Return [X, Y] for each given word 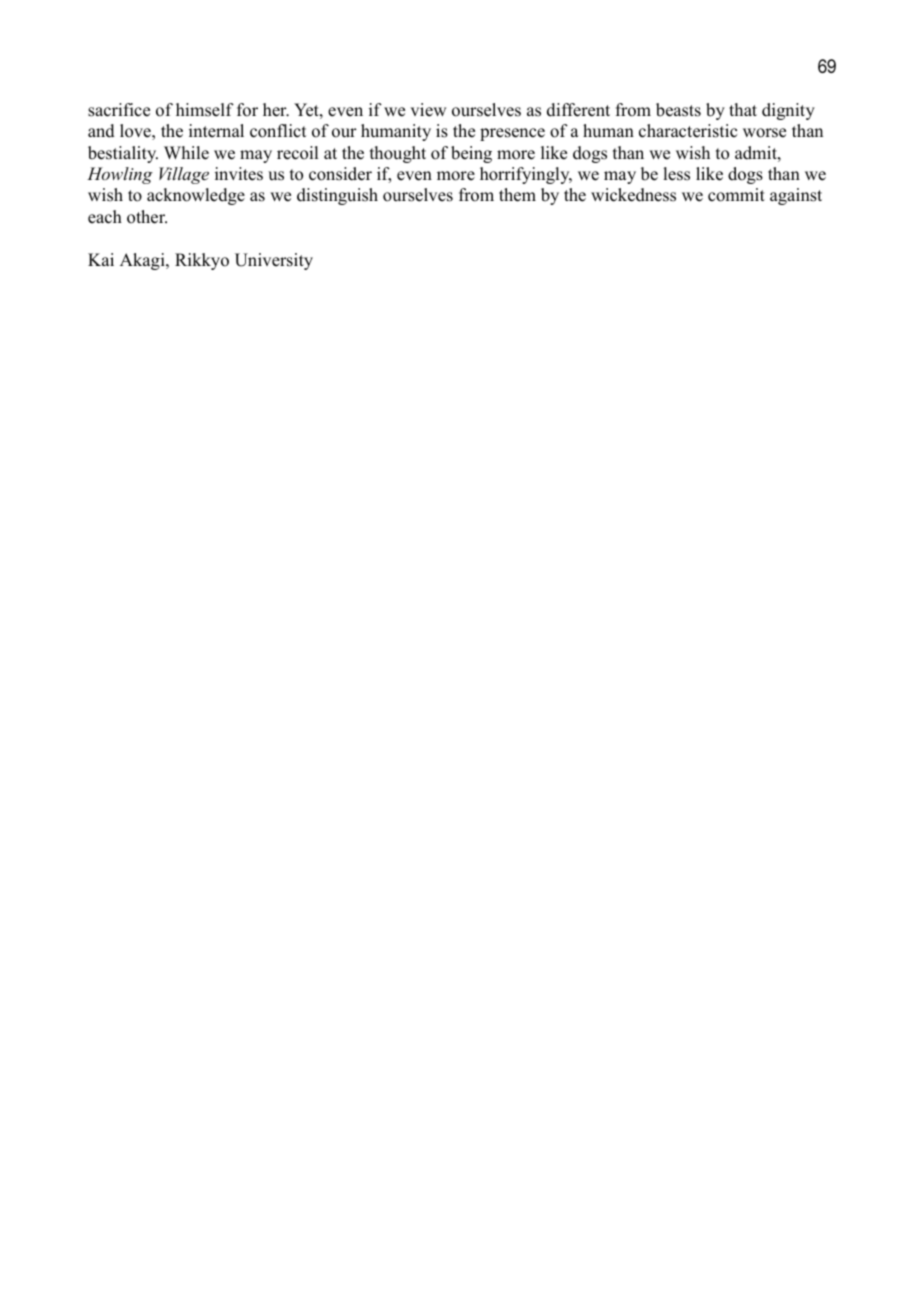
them [517, 195]
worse [764, 133]
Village [184, 175]
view [428, 110]
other [147, 217]
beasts [678, 110]
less [676, 174]
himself [205, 110]
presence [512, 134]
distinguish [337, 196]
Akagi [143, 261]
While [186, 153]
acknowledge [196, 196]
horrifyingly [526, 175]
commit [736, 195]
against [796, 196]
